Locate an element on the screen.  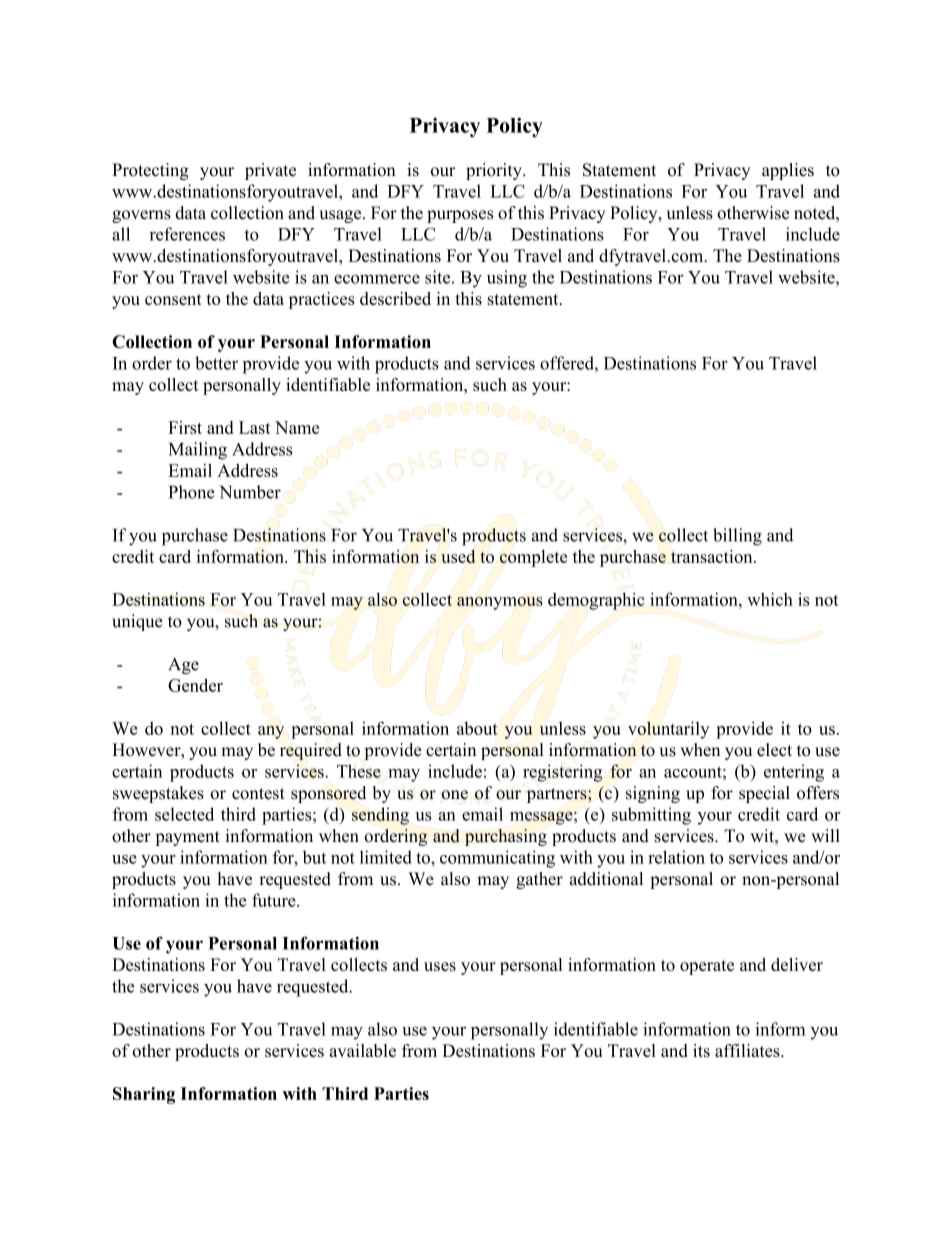
Sharing is located at coordinates (144, 1095).
